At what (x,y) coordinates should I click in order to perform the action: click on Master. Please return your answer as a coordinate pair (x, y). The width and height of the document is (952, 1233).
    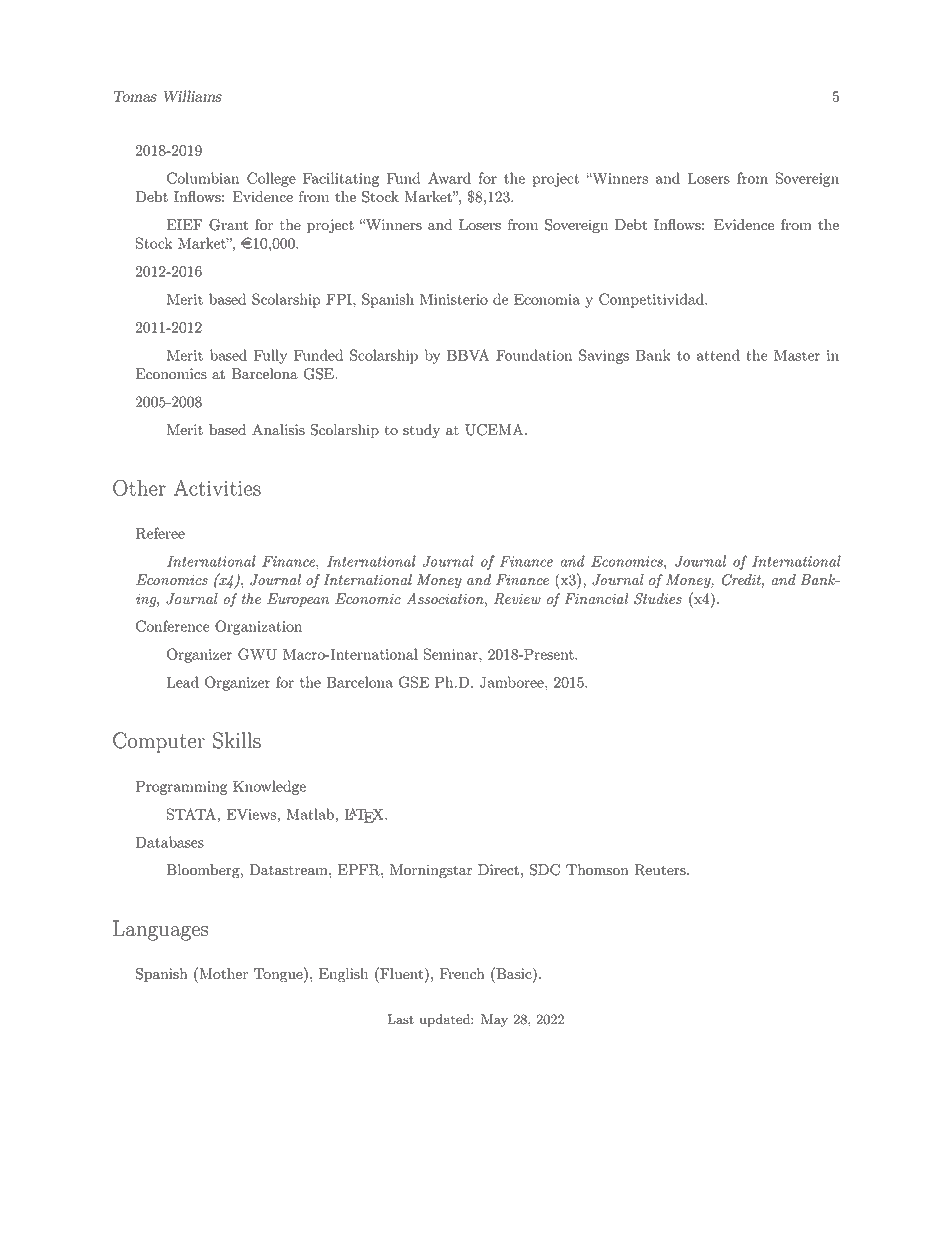
    Looking at the image, I should click on (797, 355).
